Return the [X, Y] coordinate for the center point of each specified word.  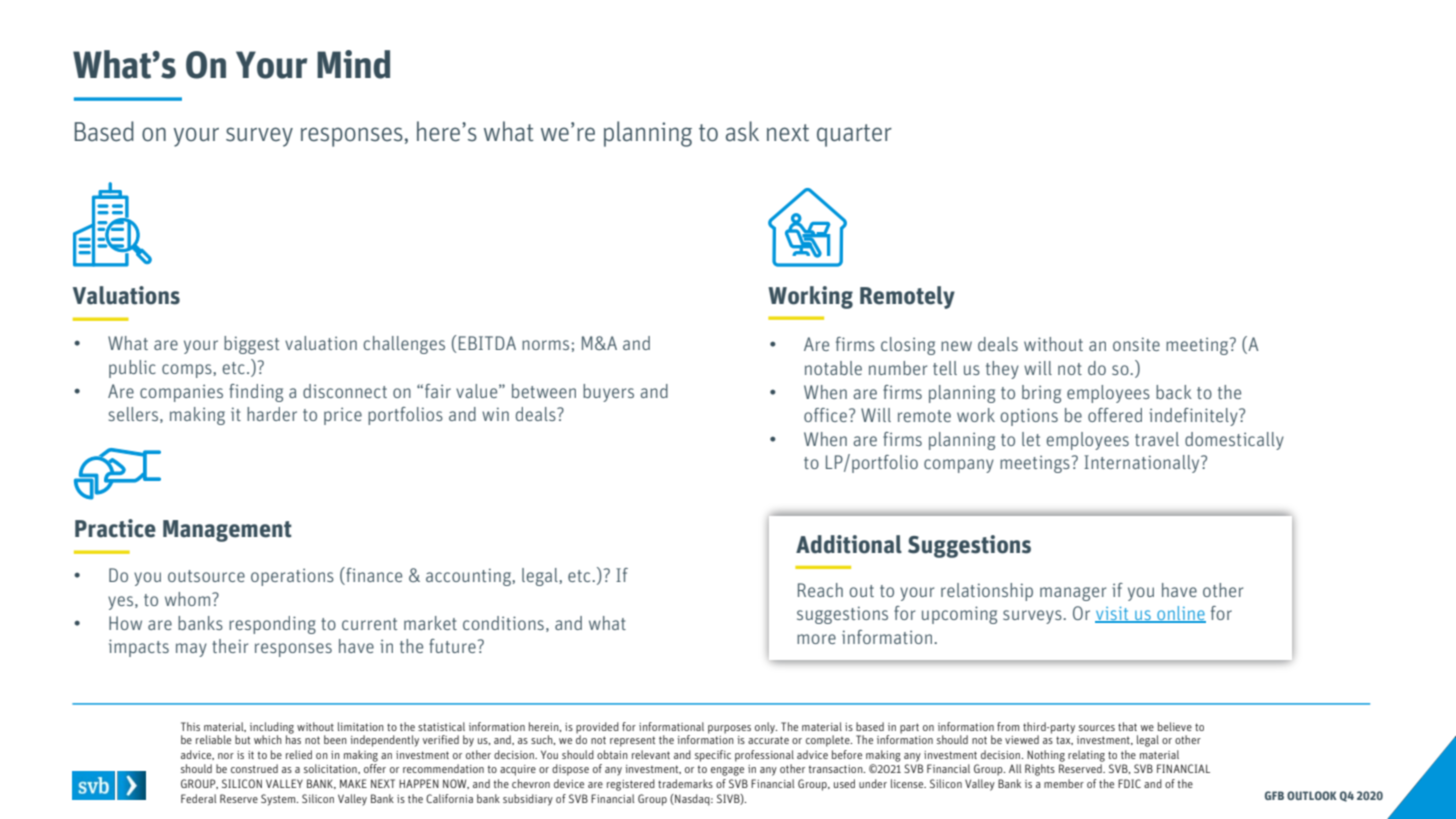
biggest [251, 345]
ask [742, 131]
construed [254, 768]
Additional [849, 544]
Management [227, 531]
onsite [1136, 344]
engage [727, 771]
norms [545, 345]
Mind [353, 64]
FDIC [1129, 783]
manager [1073, 594]
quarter [854, 135]
